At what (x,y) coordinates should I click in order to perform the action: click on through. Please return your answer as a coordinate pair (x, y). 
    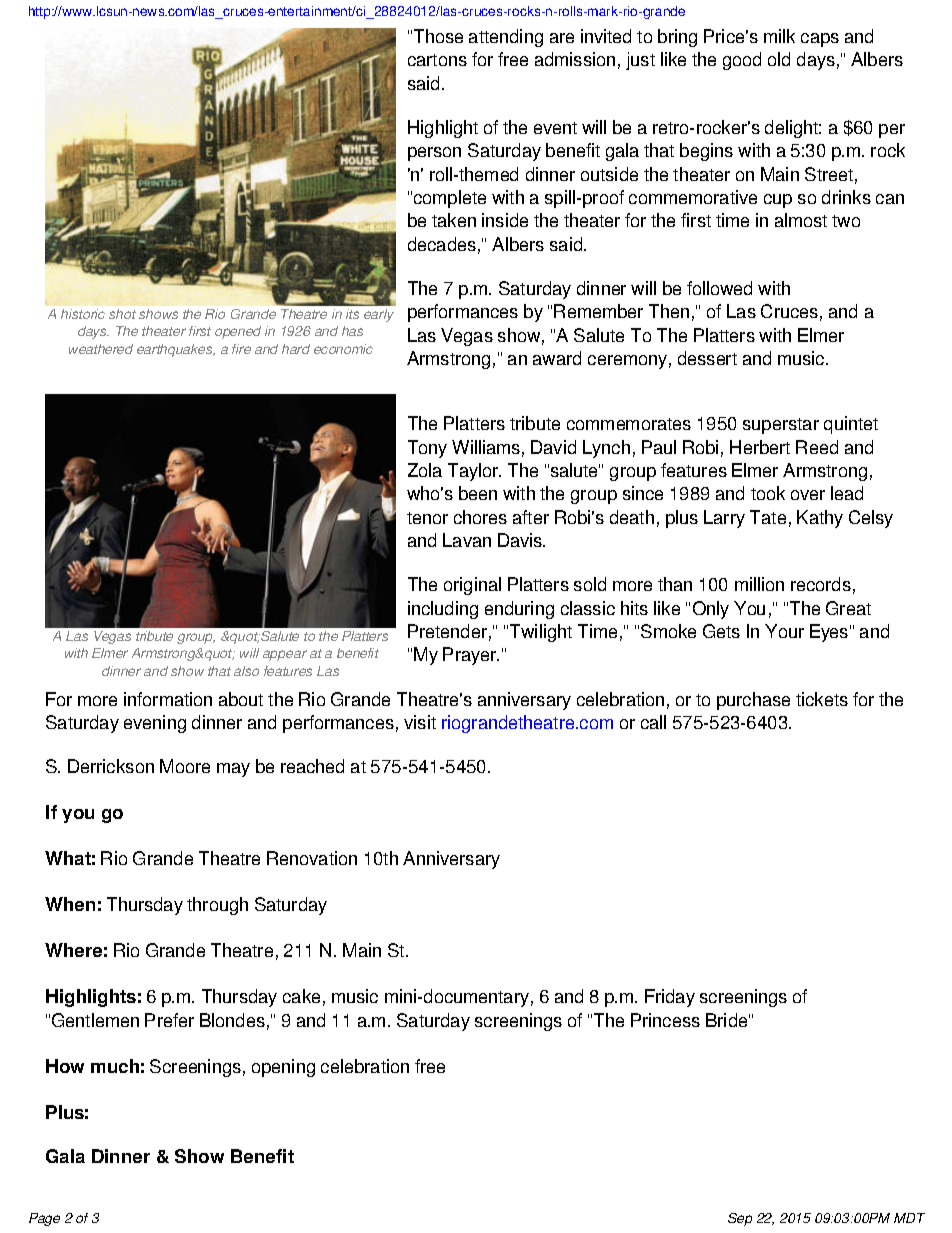
    Looking at the image, I should click on (217, 906).
